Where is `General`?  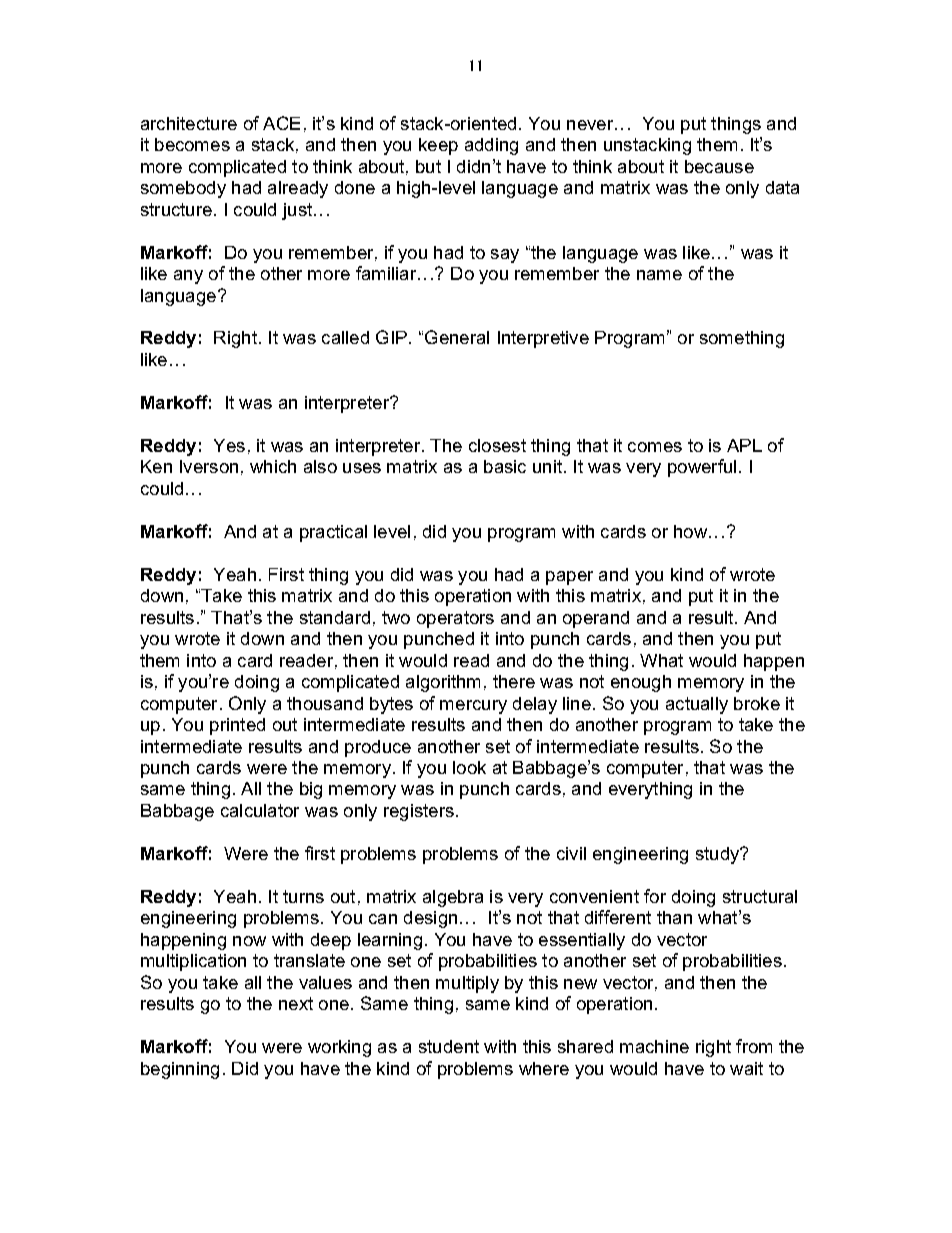 General is located at coordinates (457, 337).
